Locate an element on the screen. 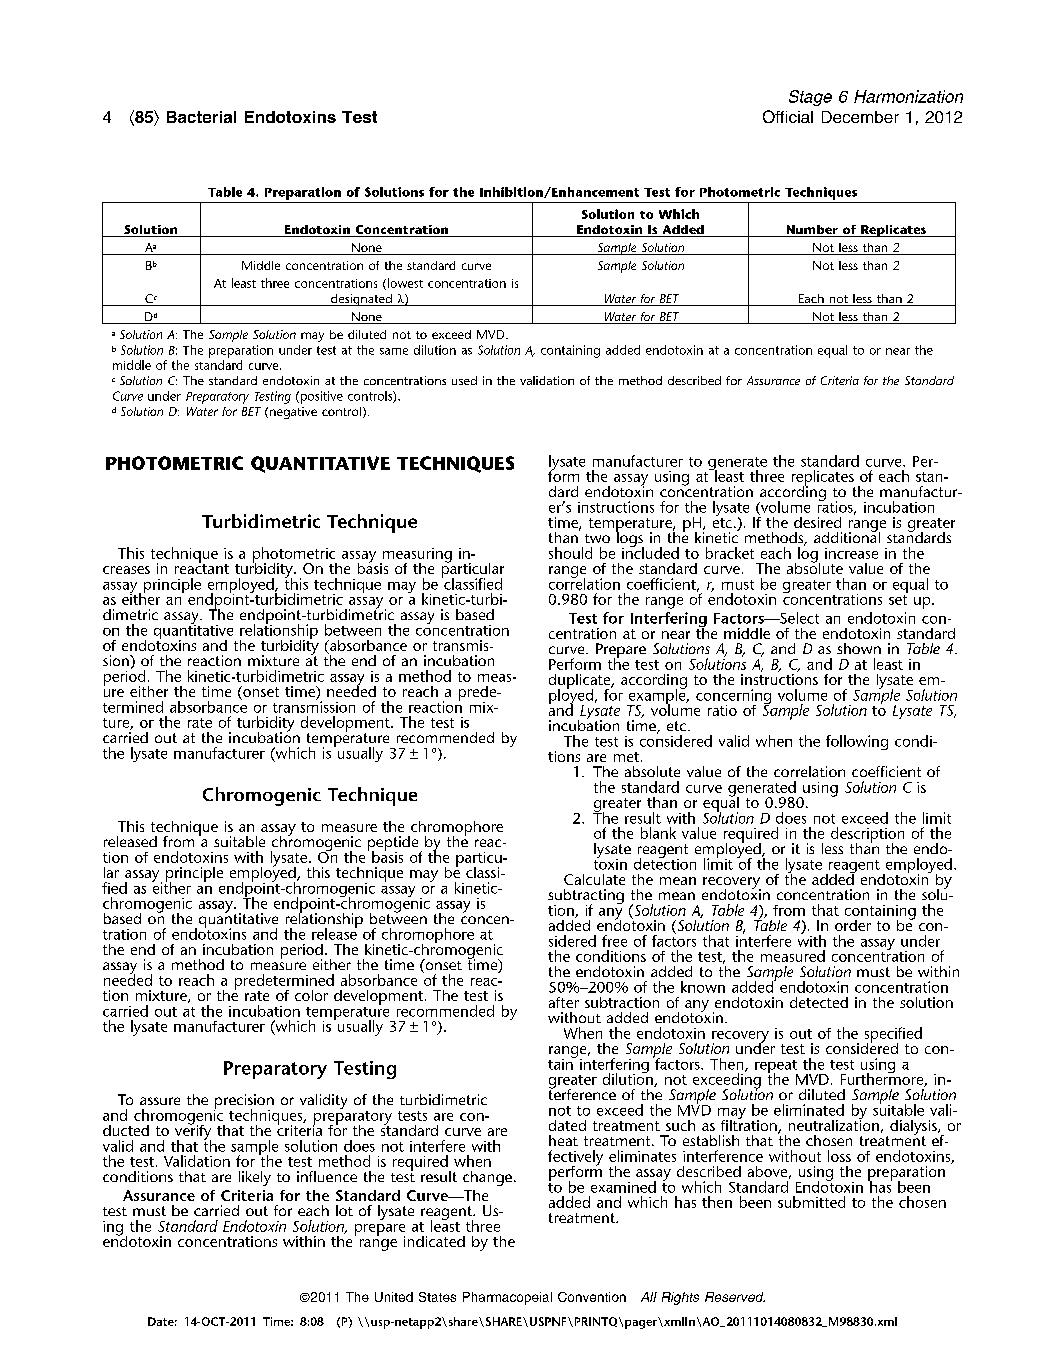 This screenshot has width=1045, height=1353. example is located at coordinates (657, 697).
